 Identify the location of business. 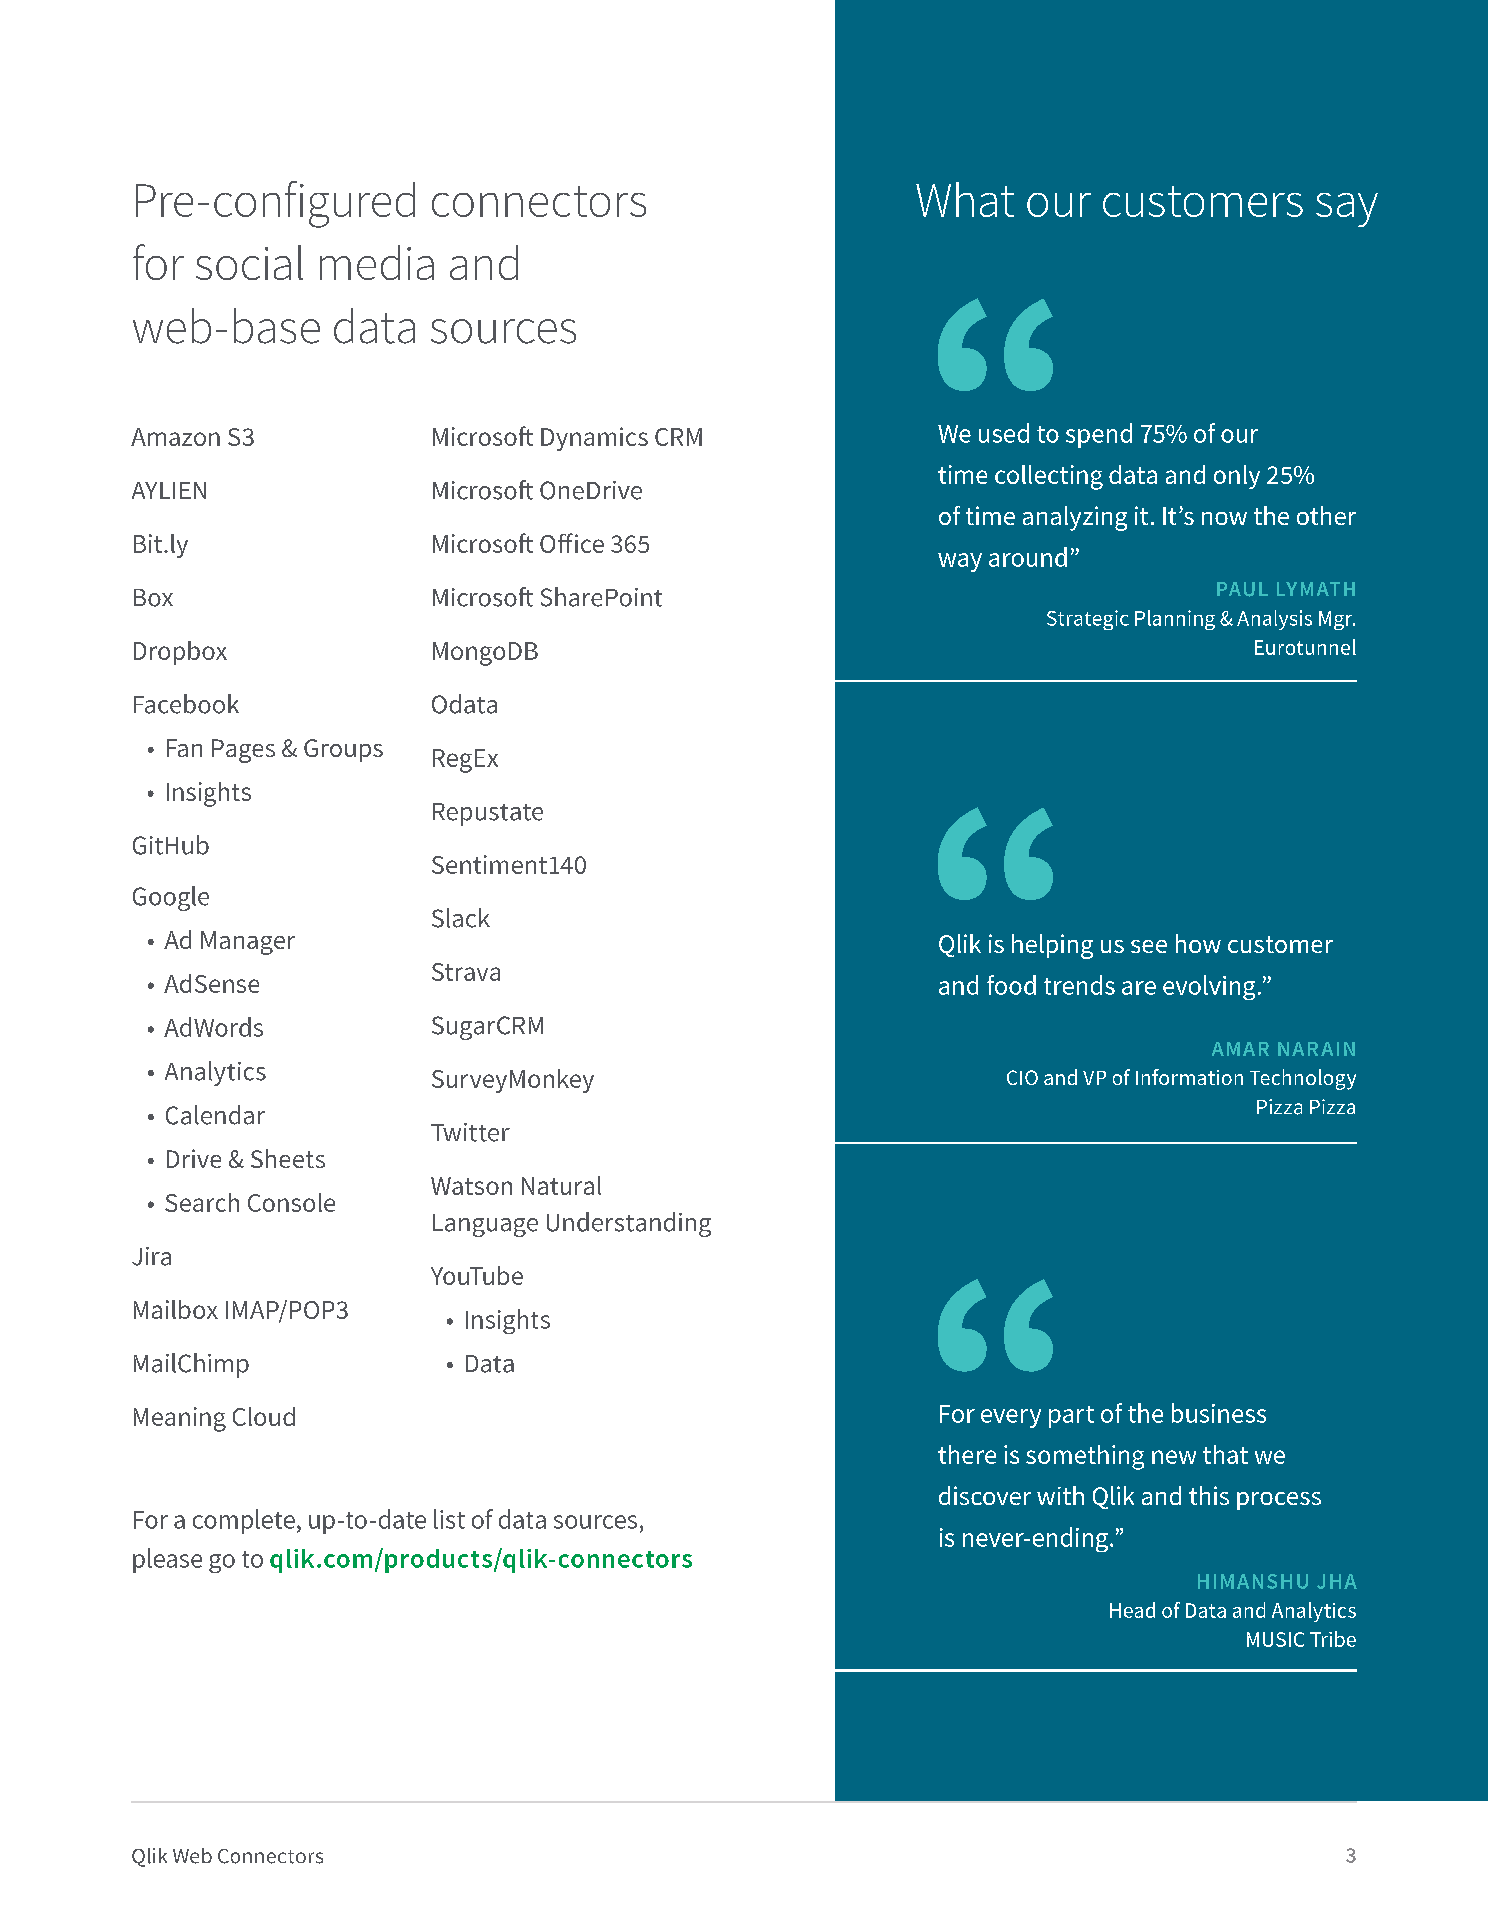
(1219, 1413).
